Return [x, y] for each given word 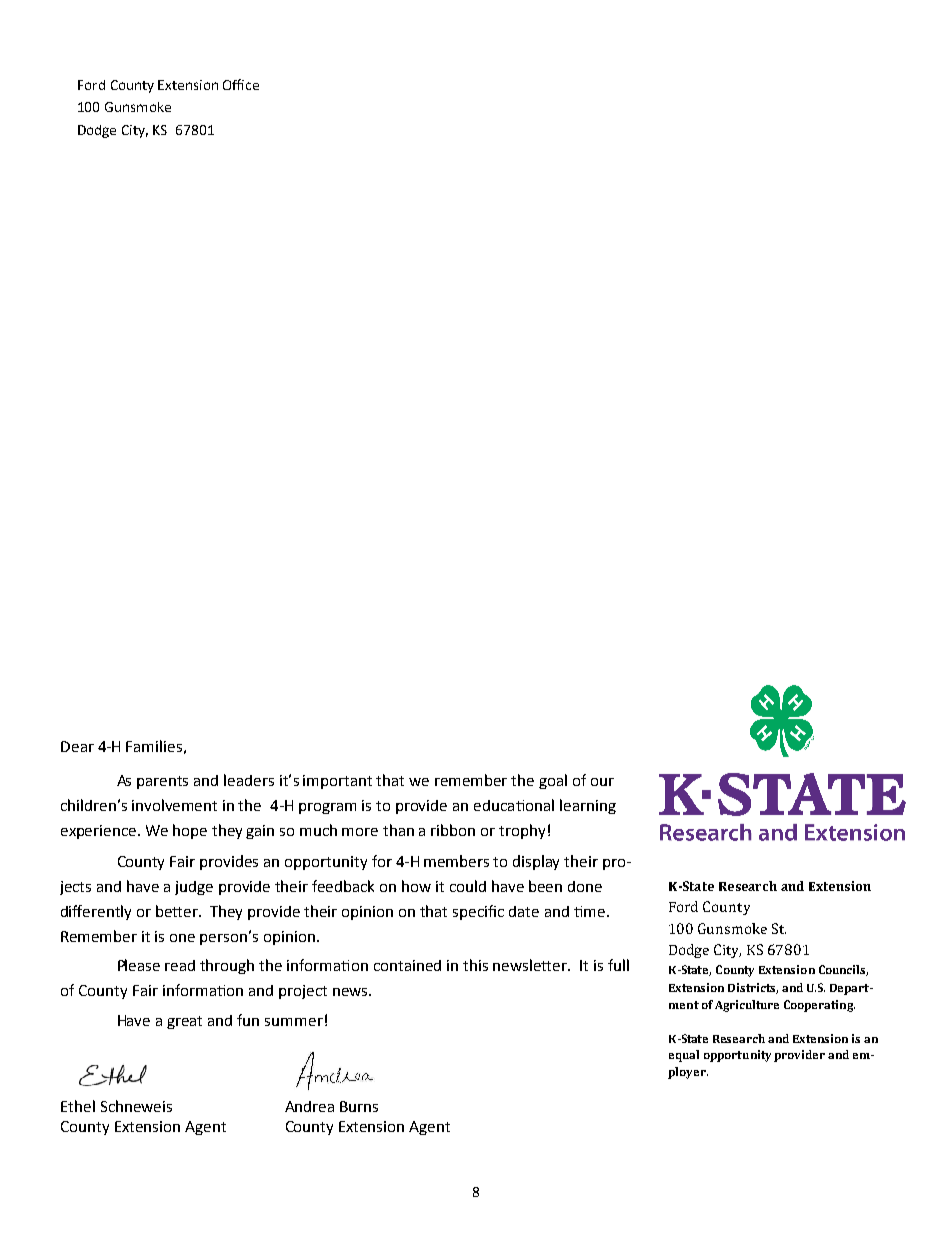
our [602, 782]
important [337, 782]
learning [588, 806]
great [184, 1022]
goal [553, 781]
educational [514, 805]
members [456, 861]
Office [241, 84]
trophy [522, 831]
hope [190, 831]
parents [162, 782]
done [585, 886]
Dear [77, 746]
